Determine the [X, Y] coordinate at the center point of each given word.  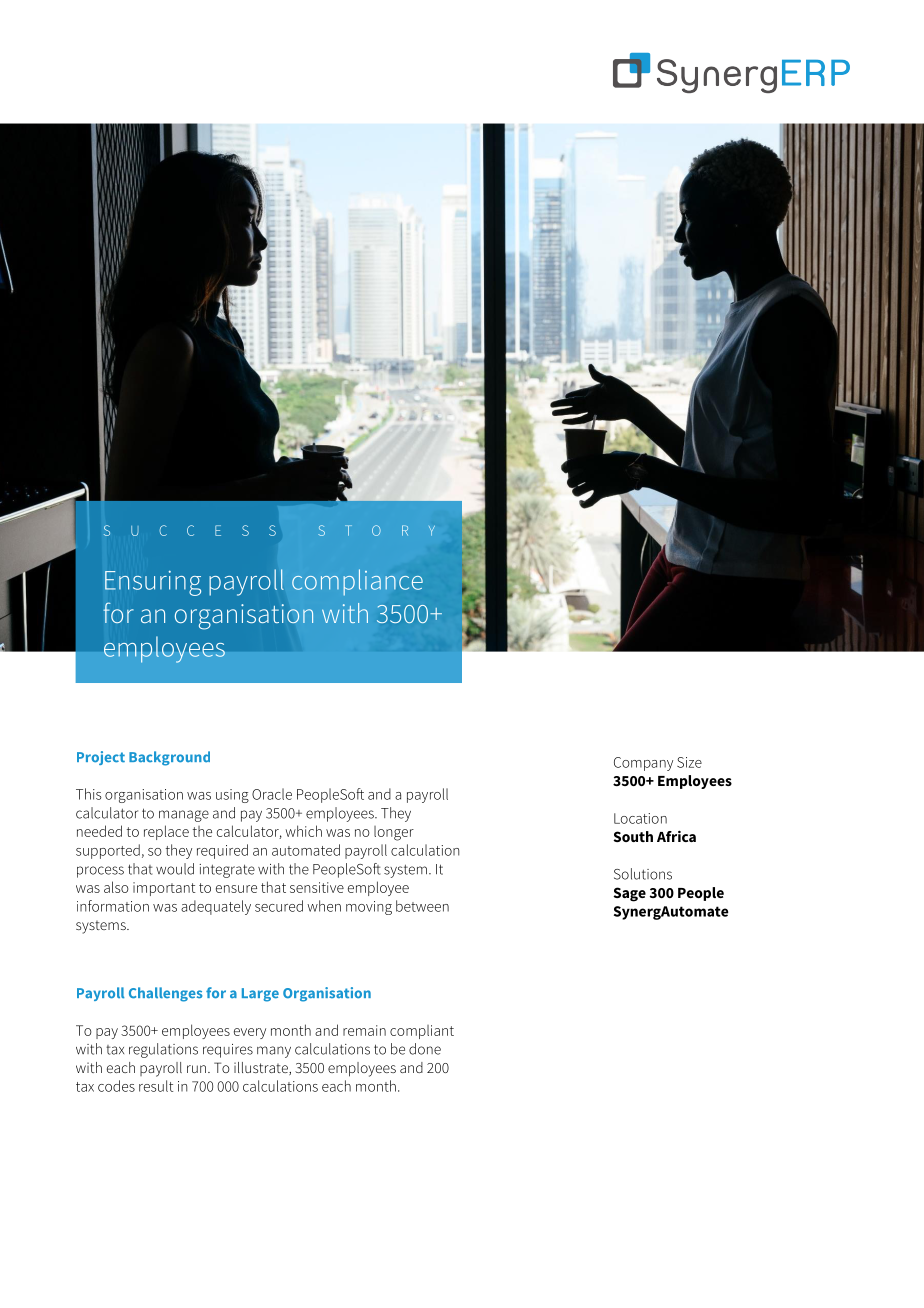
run [196, 1069]
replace [166, 832]
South [633, 836]
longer [394, 833]
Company [643, 764]
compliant [422, 1032]
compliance [357, 582]
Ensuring [153, 583]
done [425, 1049]
